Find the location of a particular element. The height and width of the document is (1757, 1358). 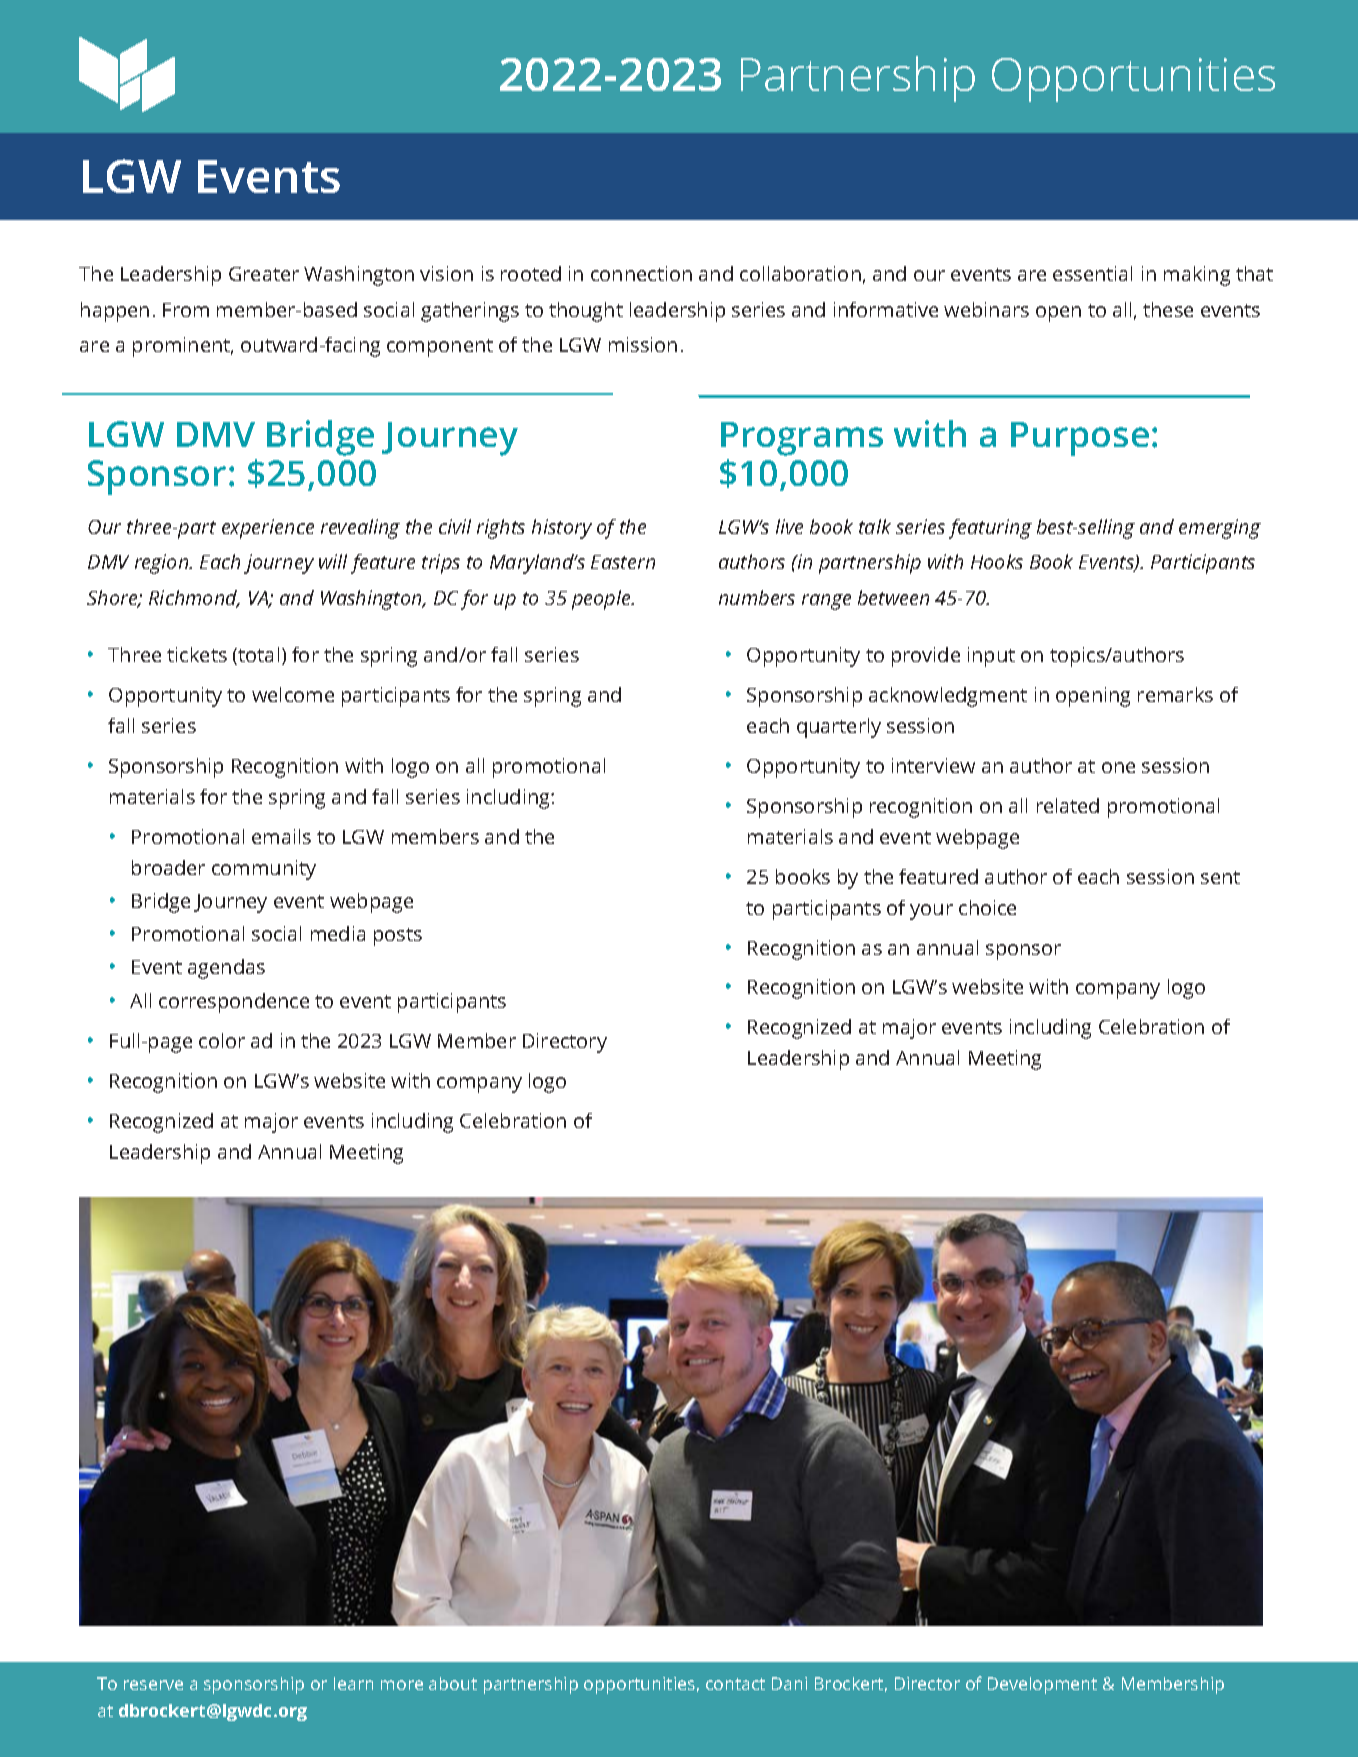

Development is located at coordinates (1042, 1685).
